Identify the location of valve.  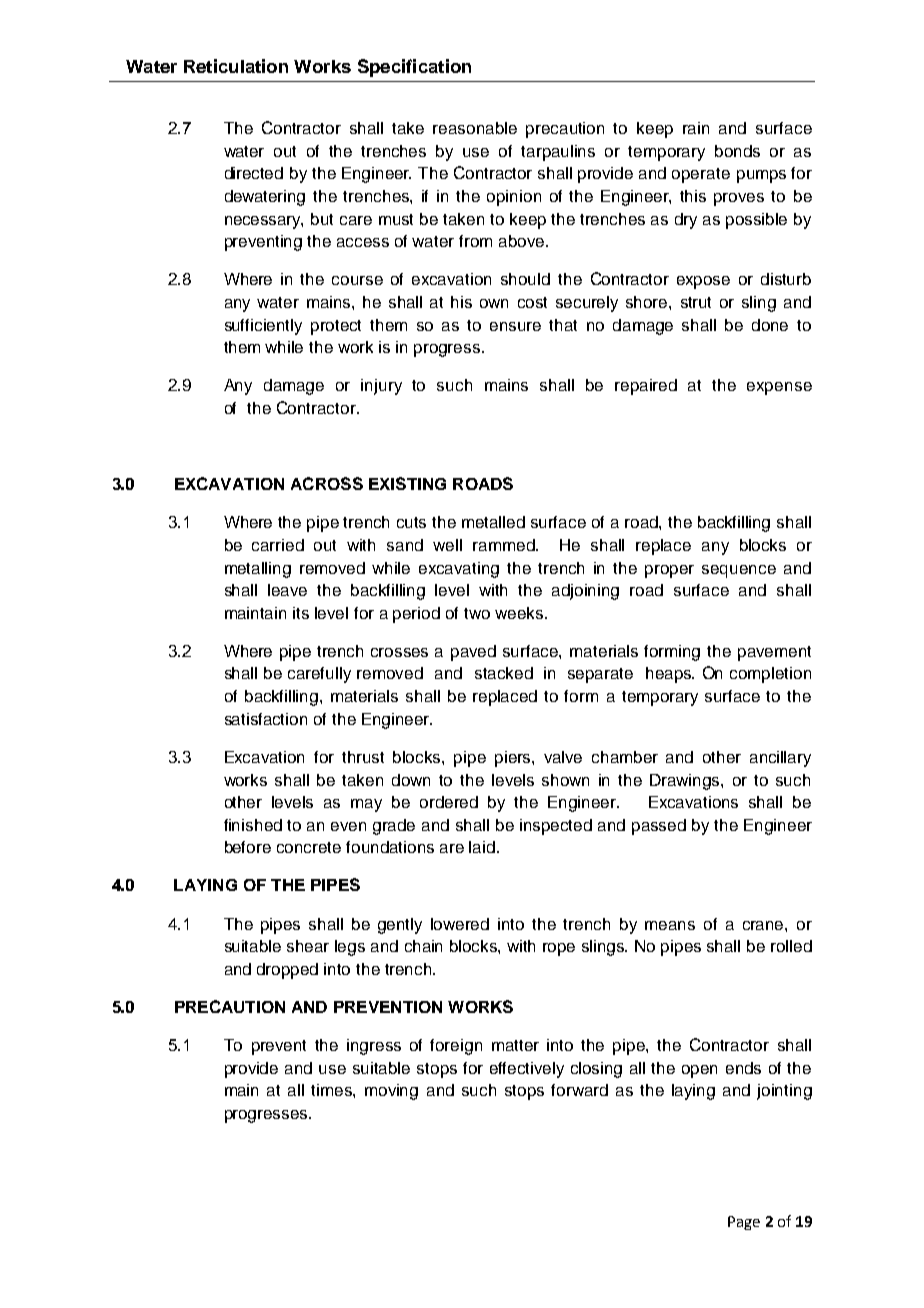
(563, 757).
